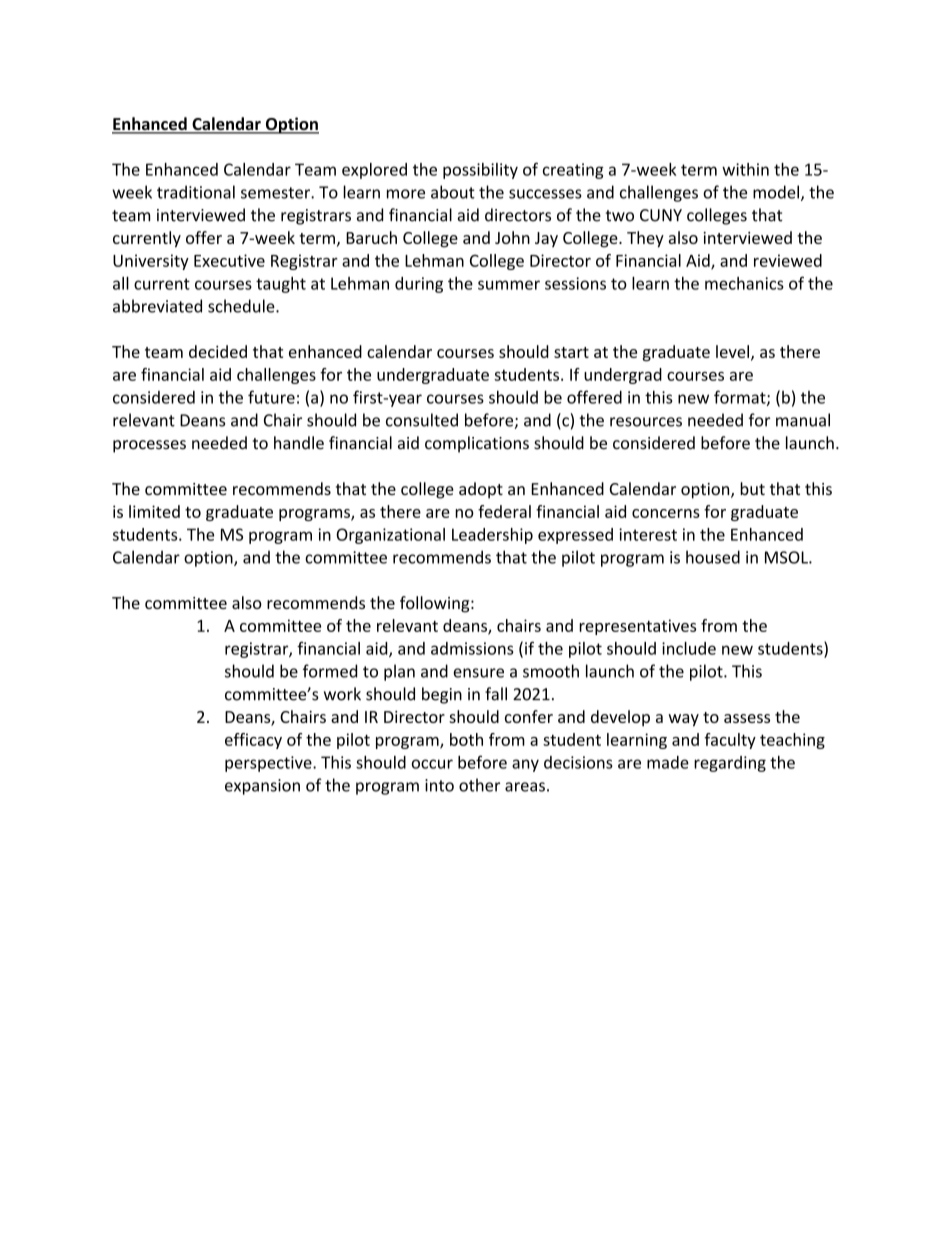 This screenshot has height=1233, width=952. I want to click on other, so click(479, 785).
